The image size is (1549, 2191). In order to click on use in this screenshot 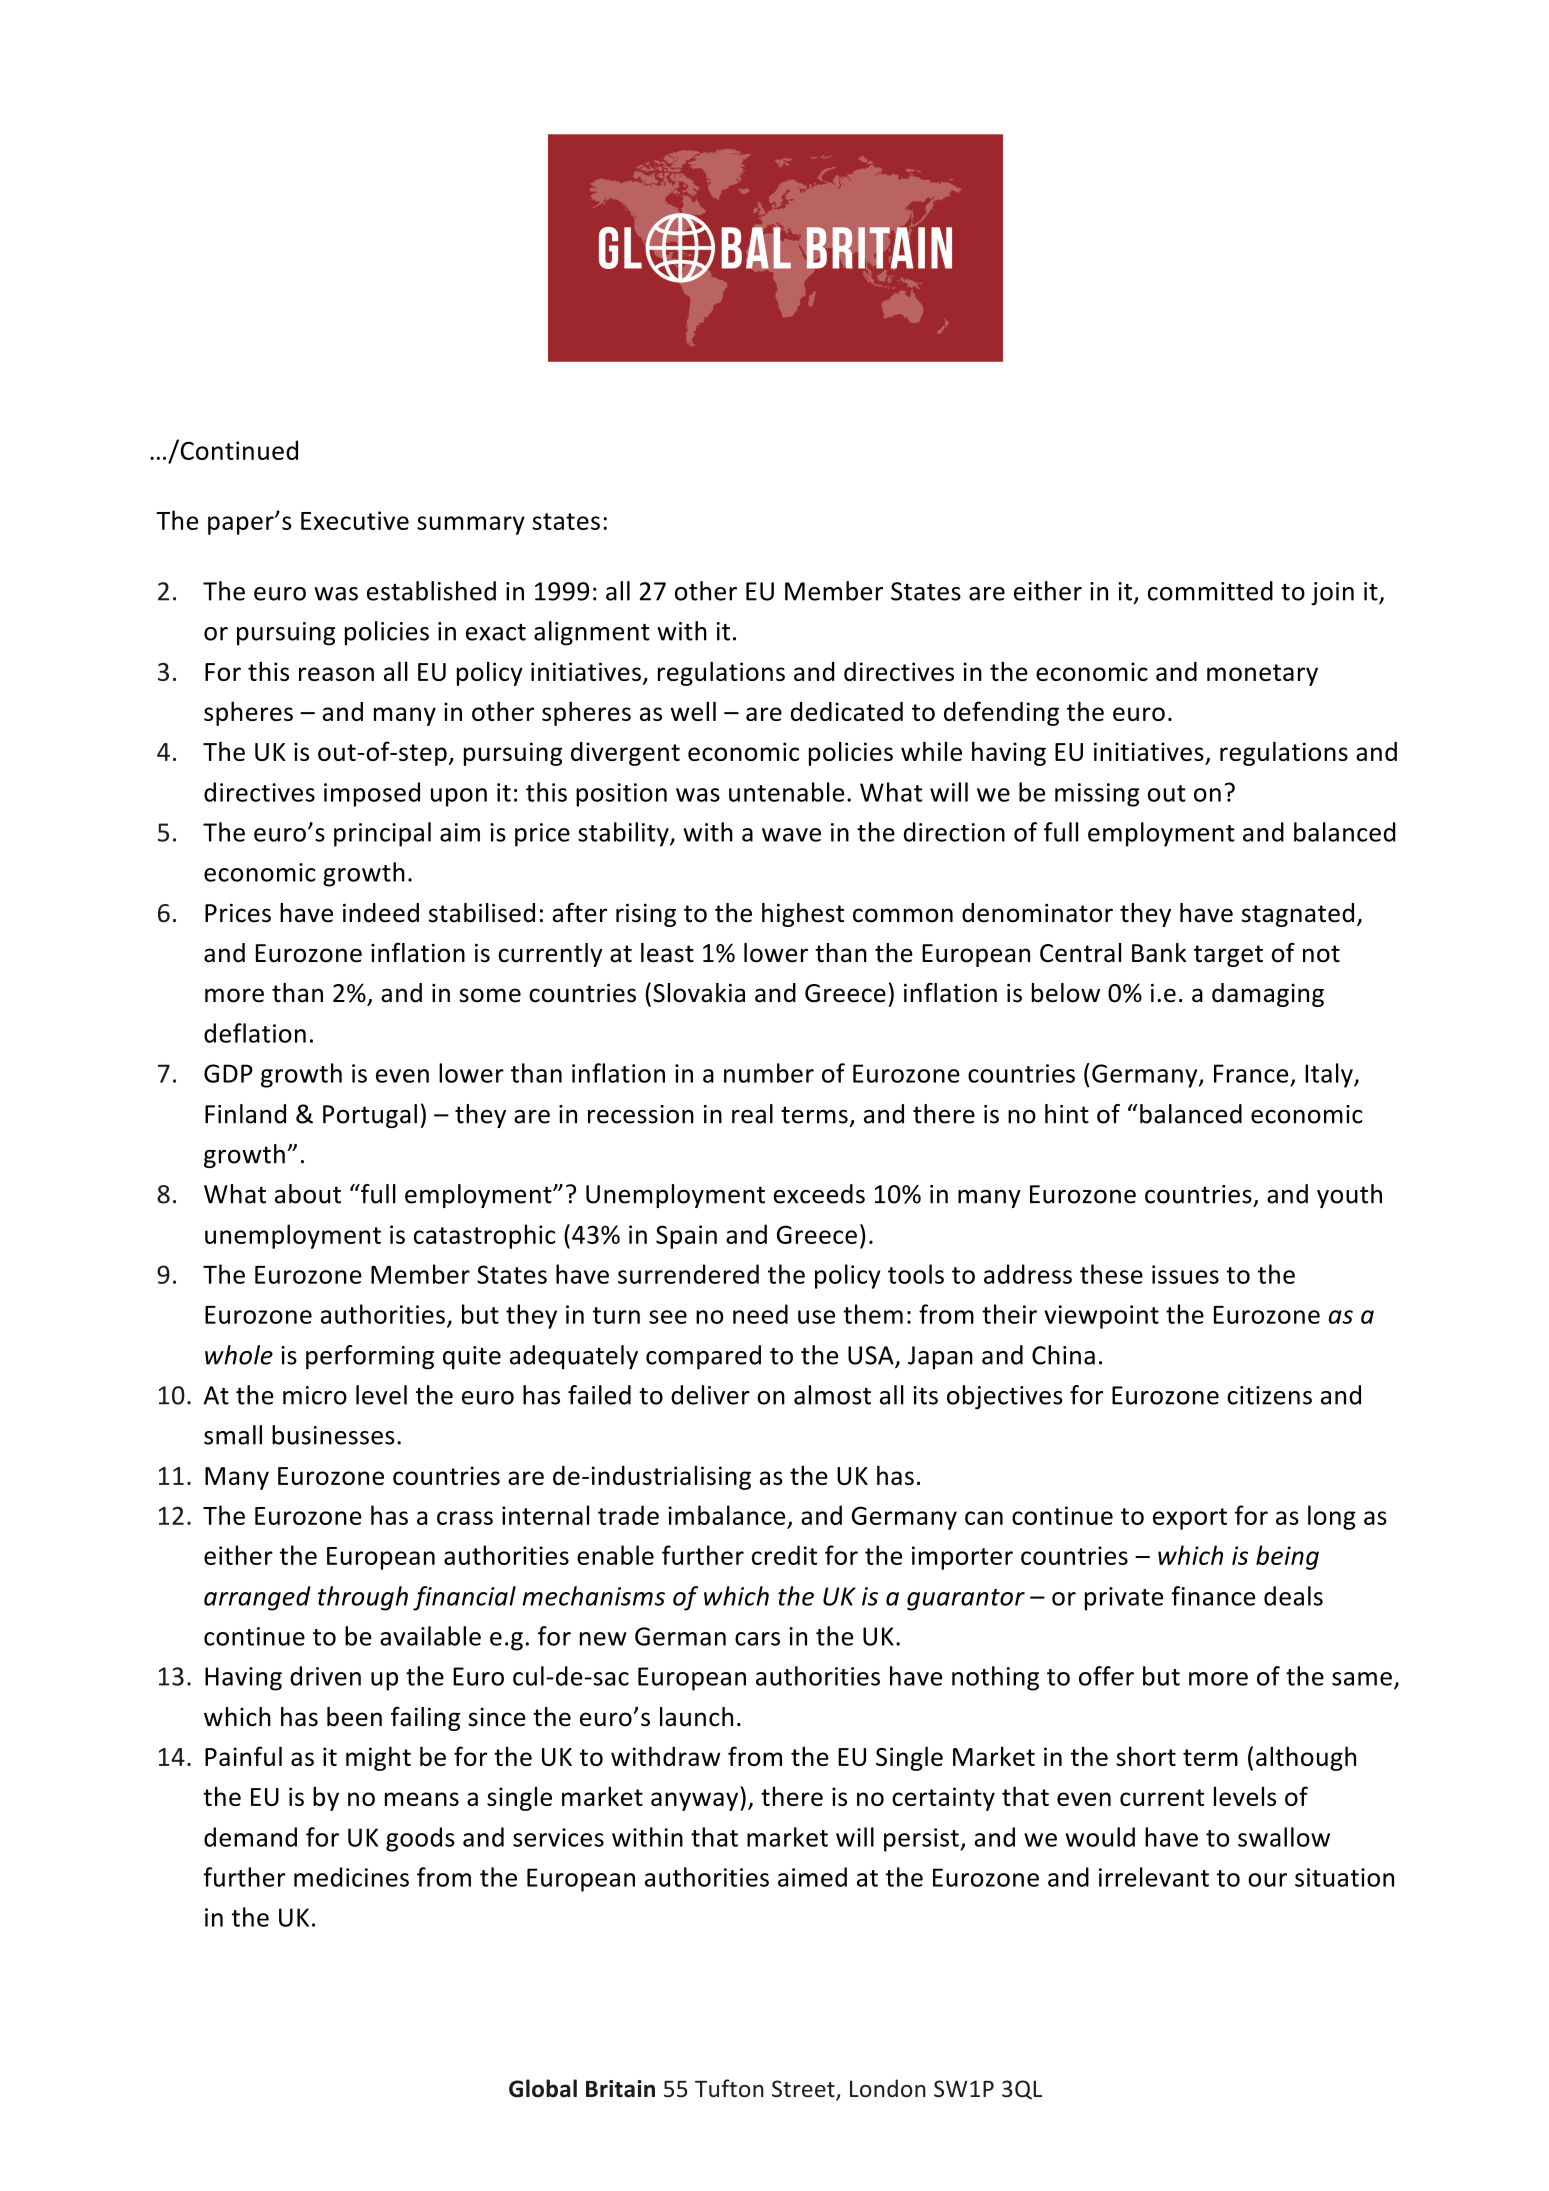, I will do `click(816, 1317)`.
